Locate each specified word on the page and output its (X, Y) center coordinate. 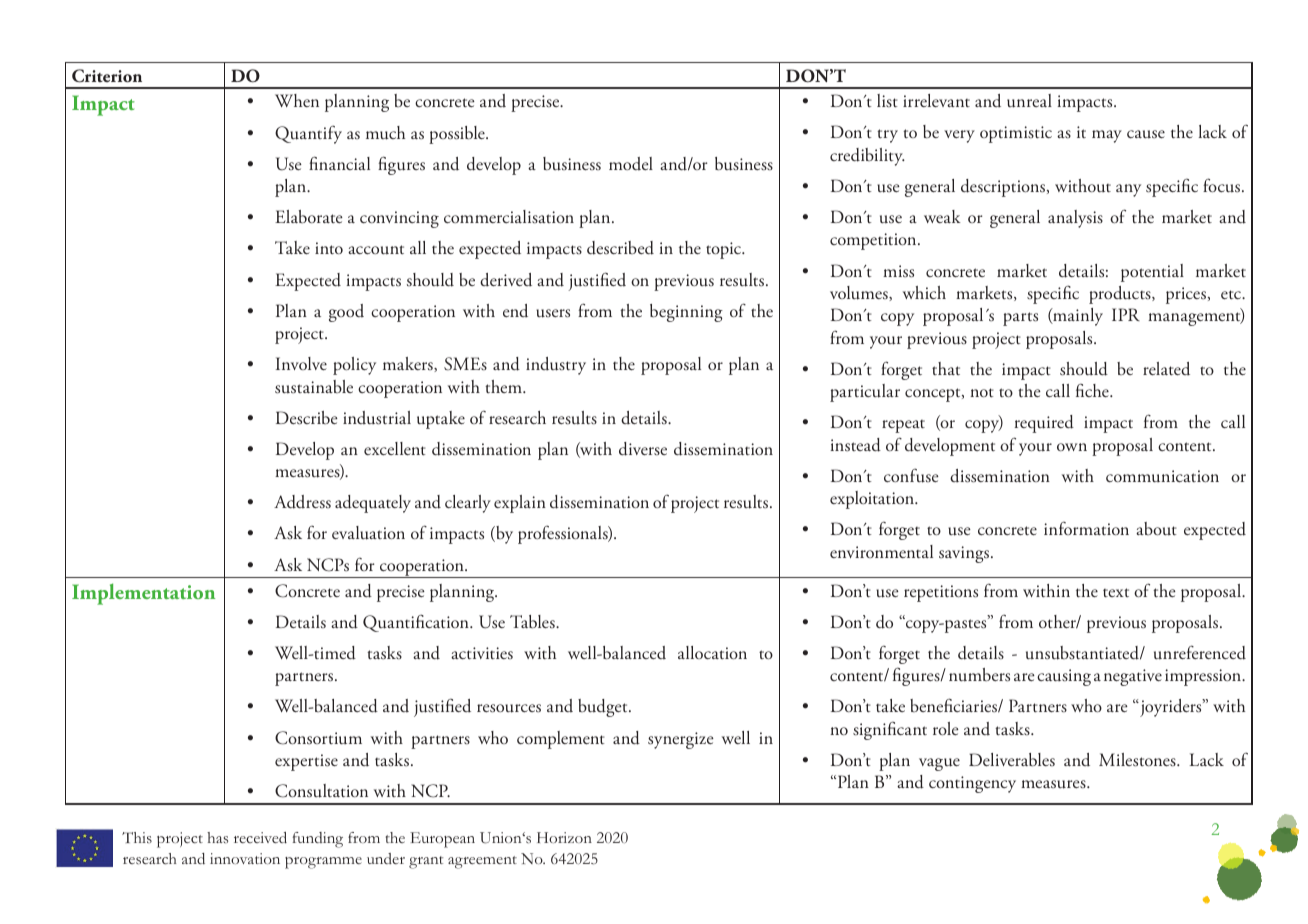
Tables (533, 622)
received (260, 838)
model (631, 164)
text (1116, 592)
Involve (301, 363)
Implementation (143, 594)
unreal (1029, 101)
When (297, 100)
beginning (686, 313)
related (1166, 369)
